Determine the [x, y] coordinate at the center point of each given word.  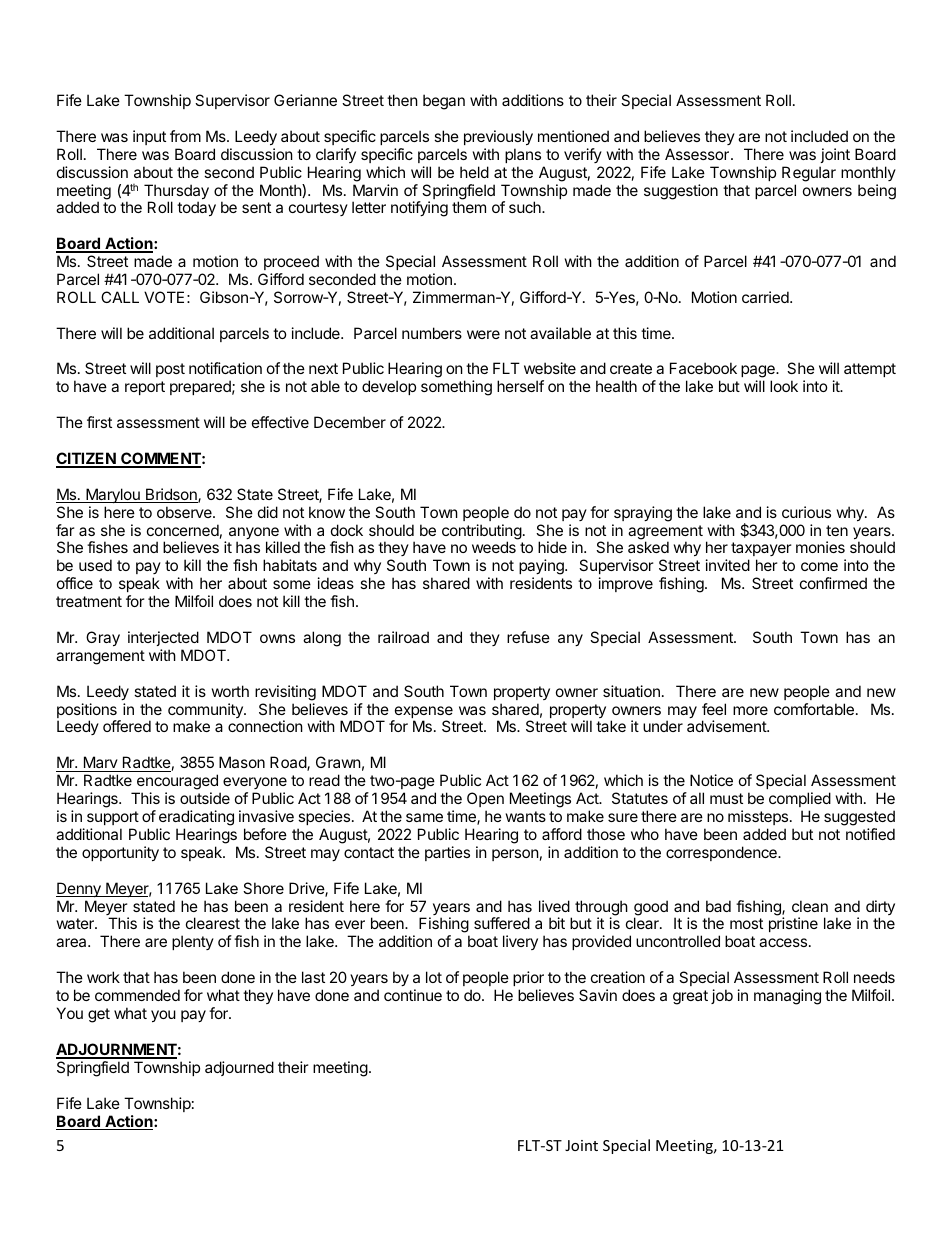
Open [485, 799]
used [95, 565]
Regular [809, 174]
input [149, 137]
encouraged [176, 783]
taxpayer [761, 551]
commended [137, 995]
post [170, 370]
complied [800, 799]
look [784, 386]
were [483, 334]
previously [498, 137]
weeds [494, 547]
